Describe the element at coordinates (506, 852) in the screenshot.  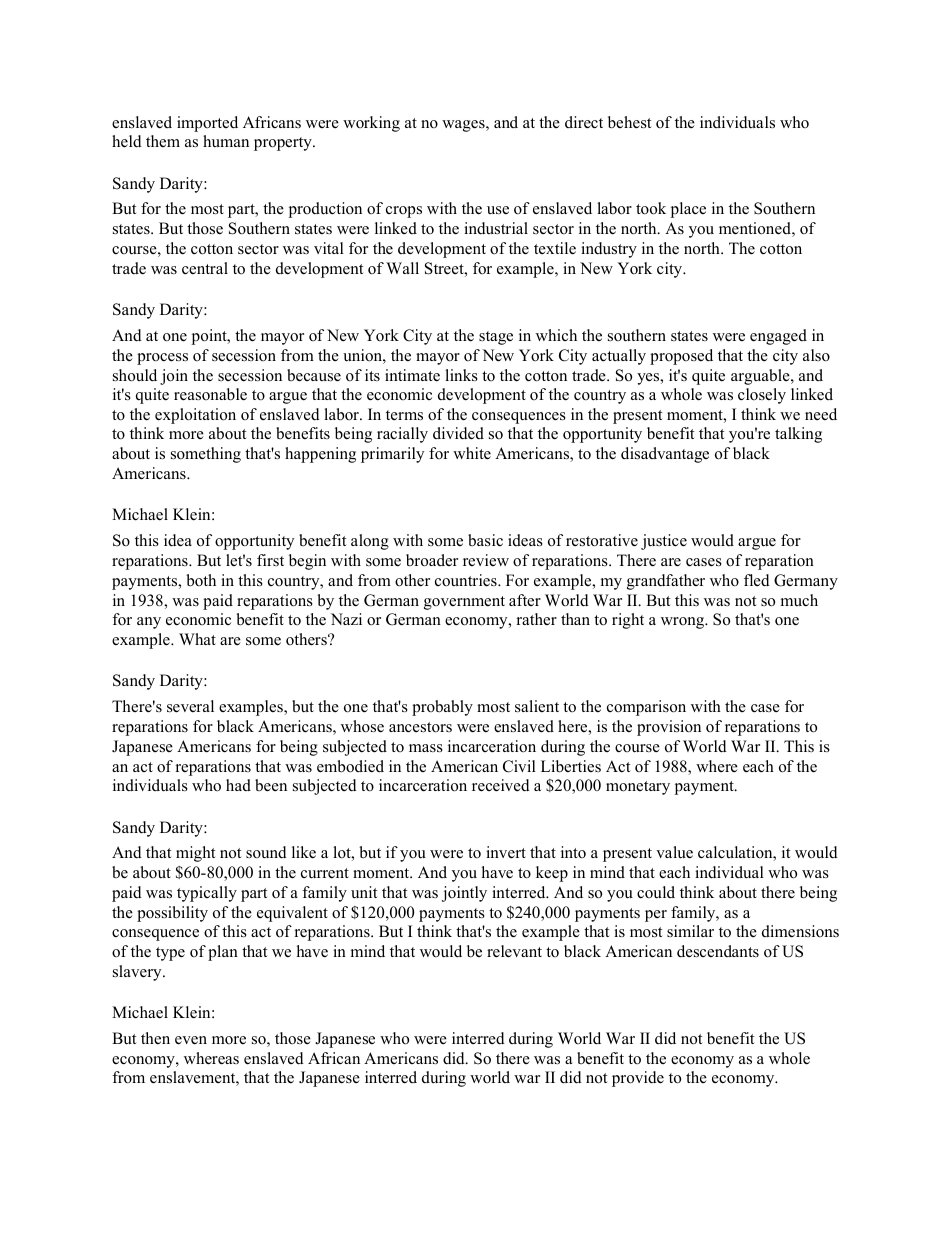
I see `invert` at that location.
